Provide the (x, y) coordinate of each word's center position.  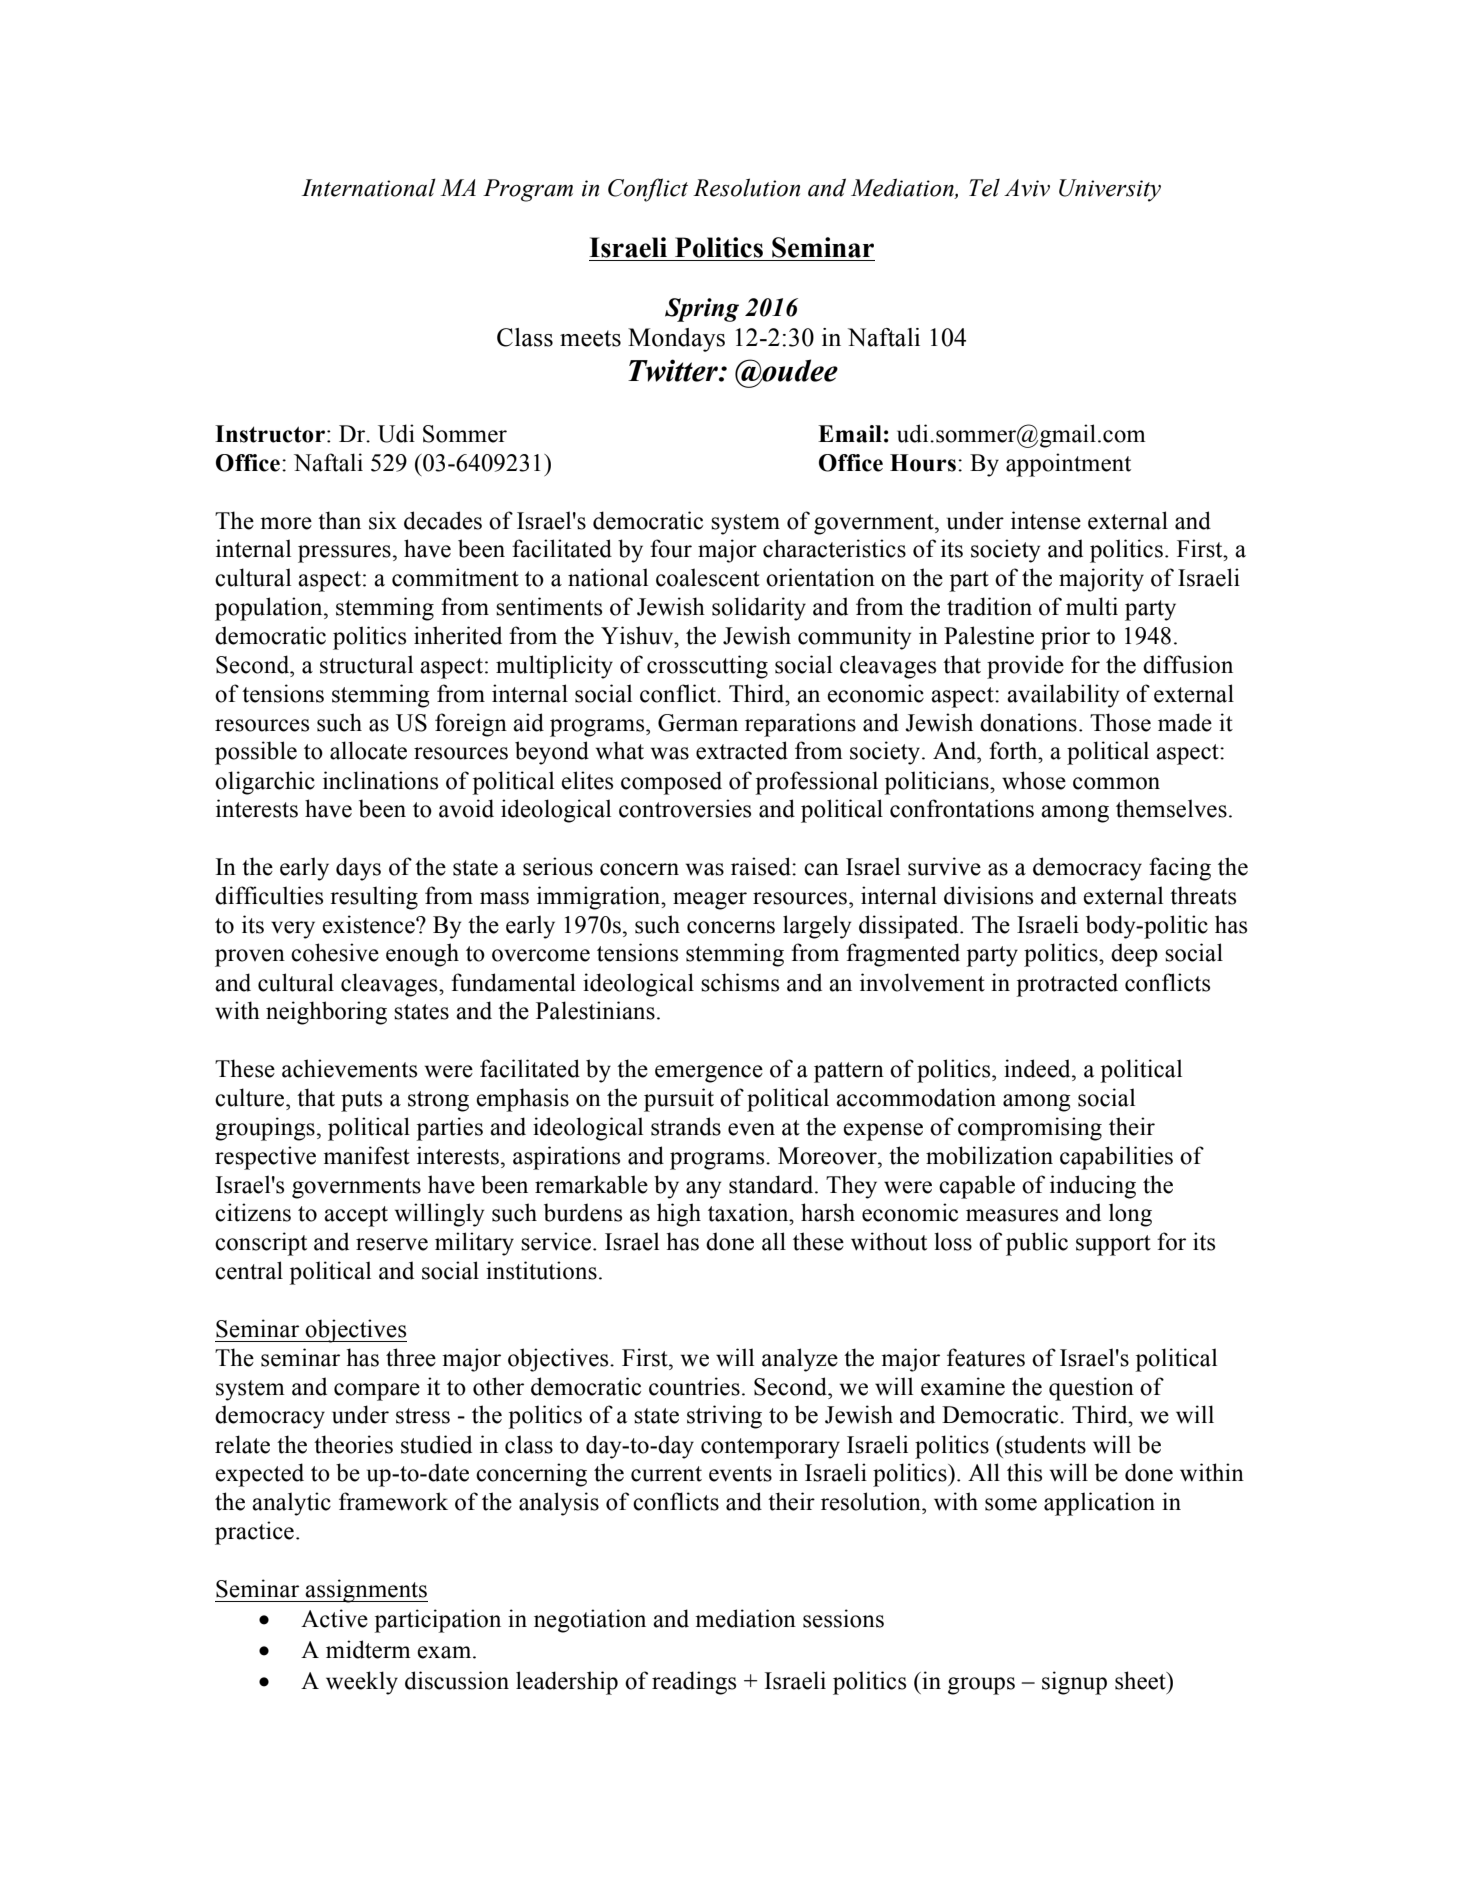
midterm (368, 1649)
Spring (702, 310)
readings (694, 1683)
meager (710, 901)
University (1110, 190)
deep (1134, 955)
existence (369, 924)
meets (590, 338)
